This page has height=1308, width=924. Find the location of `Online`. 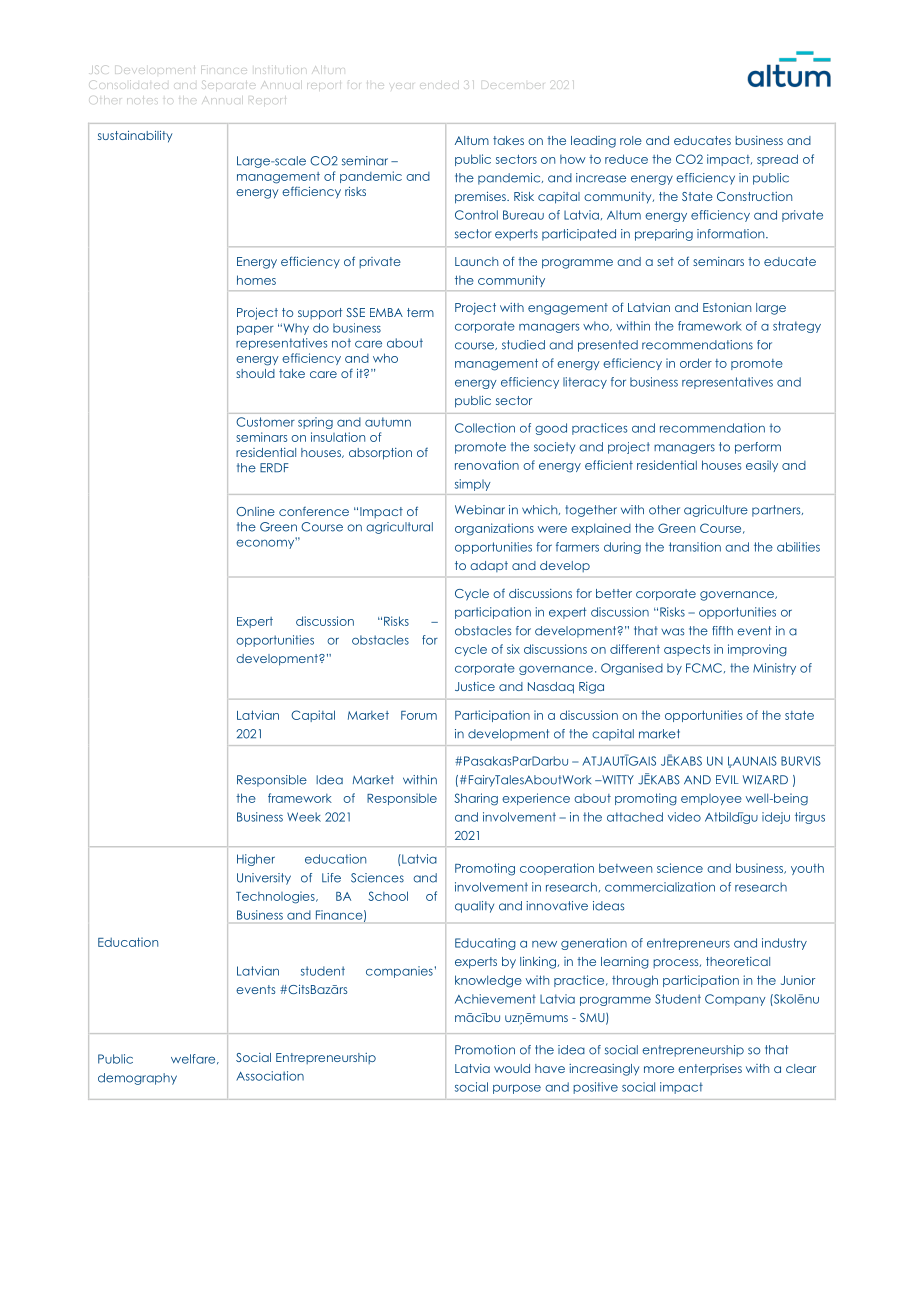

Online is located at coordinates (255, 511).
